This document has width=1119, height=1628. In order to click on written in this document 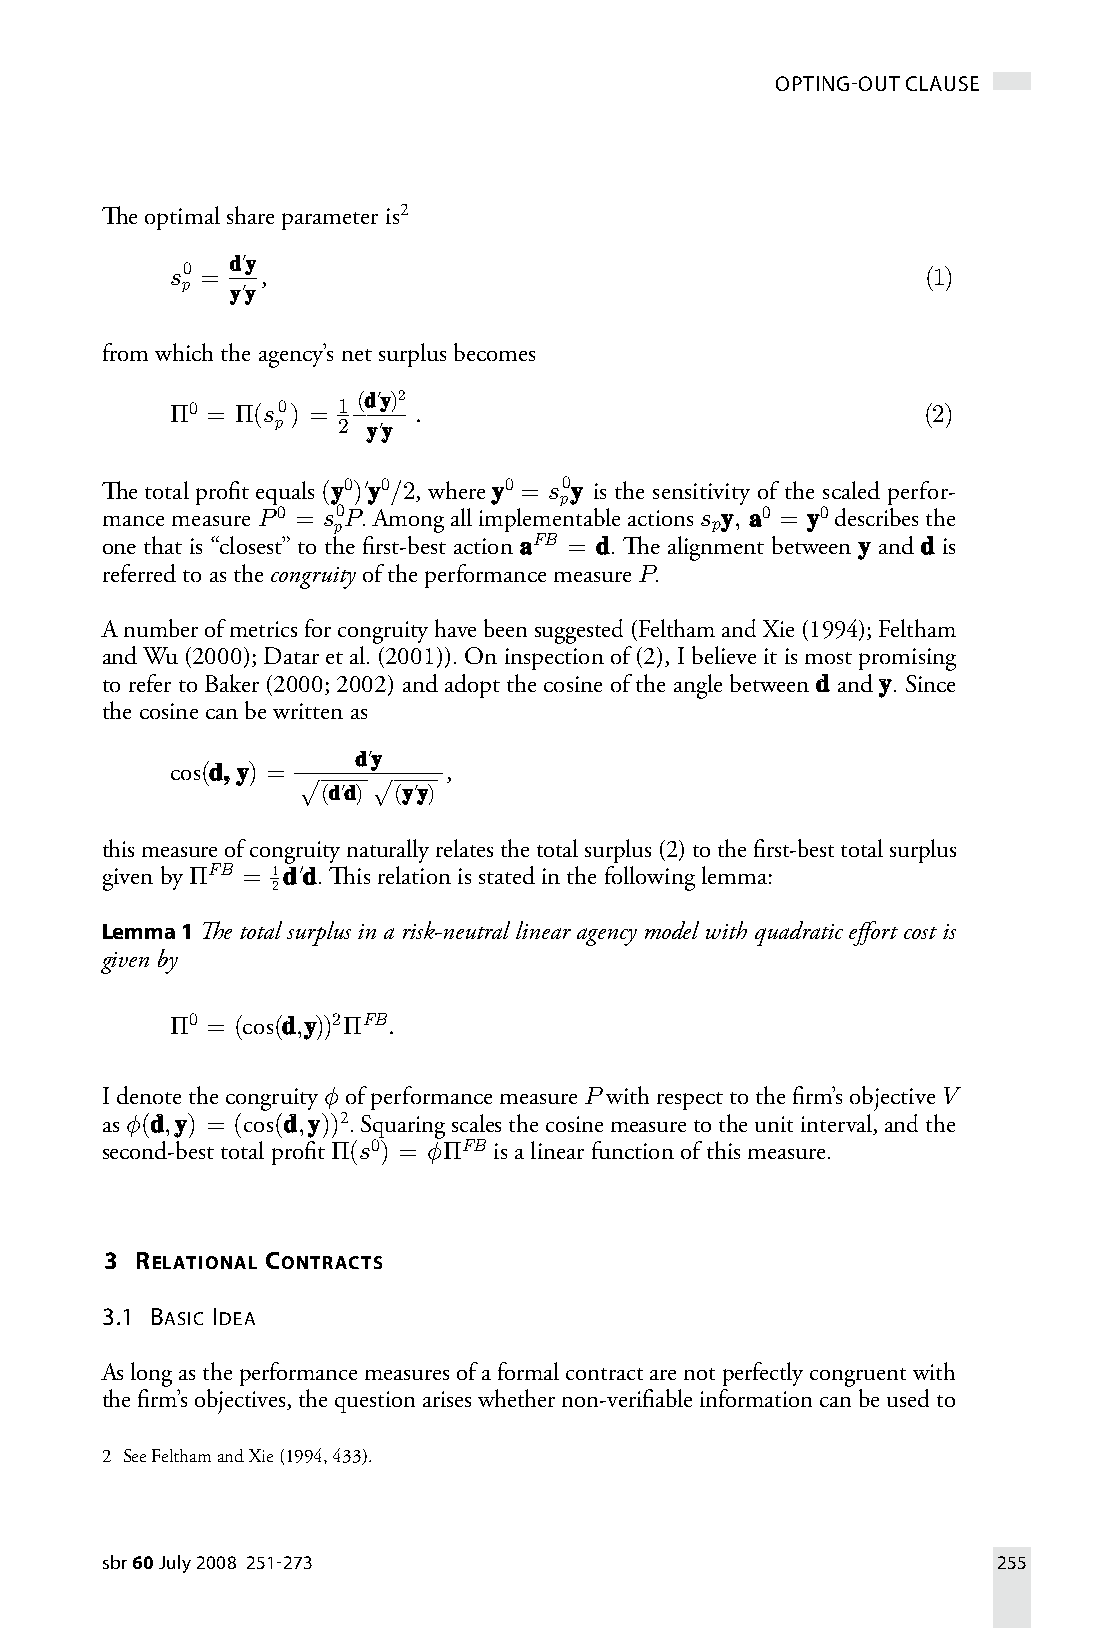, I will do `click(308, 711)`.
